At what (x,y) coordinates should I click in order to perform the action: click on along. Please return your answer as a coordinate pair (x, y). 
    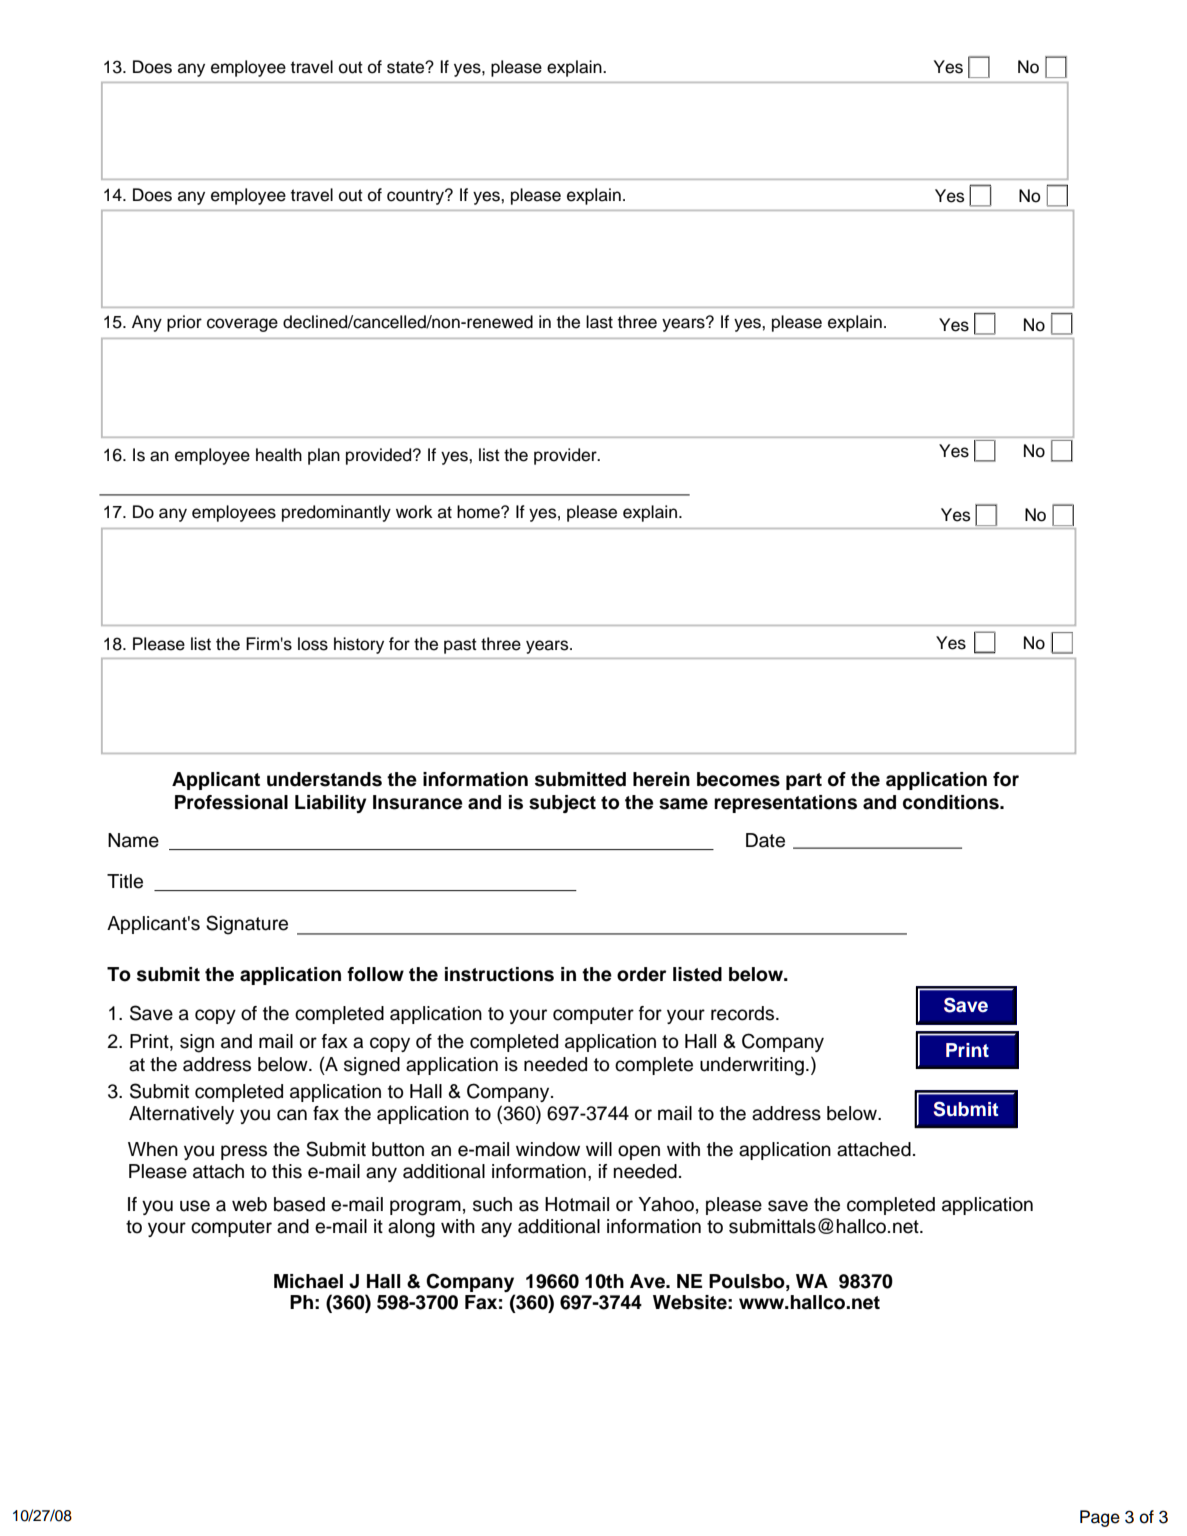
    Looking at the image, I should click on (411, 1228).
